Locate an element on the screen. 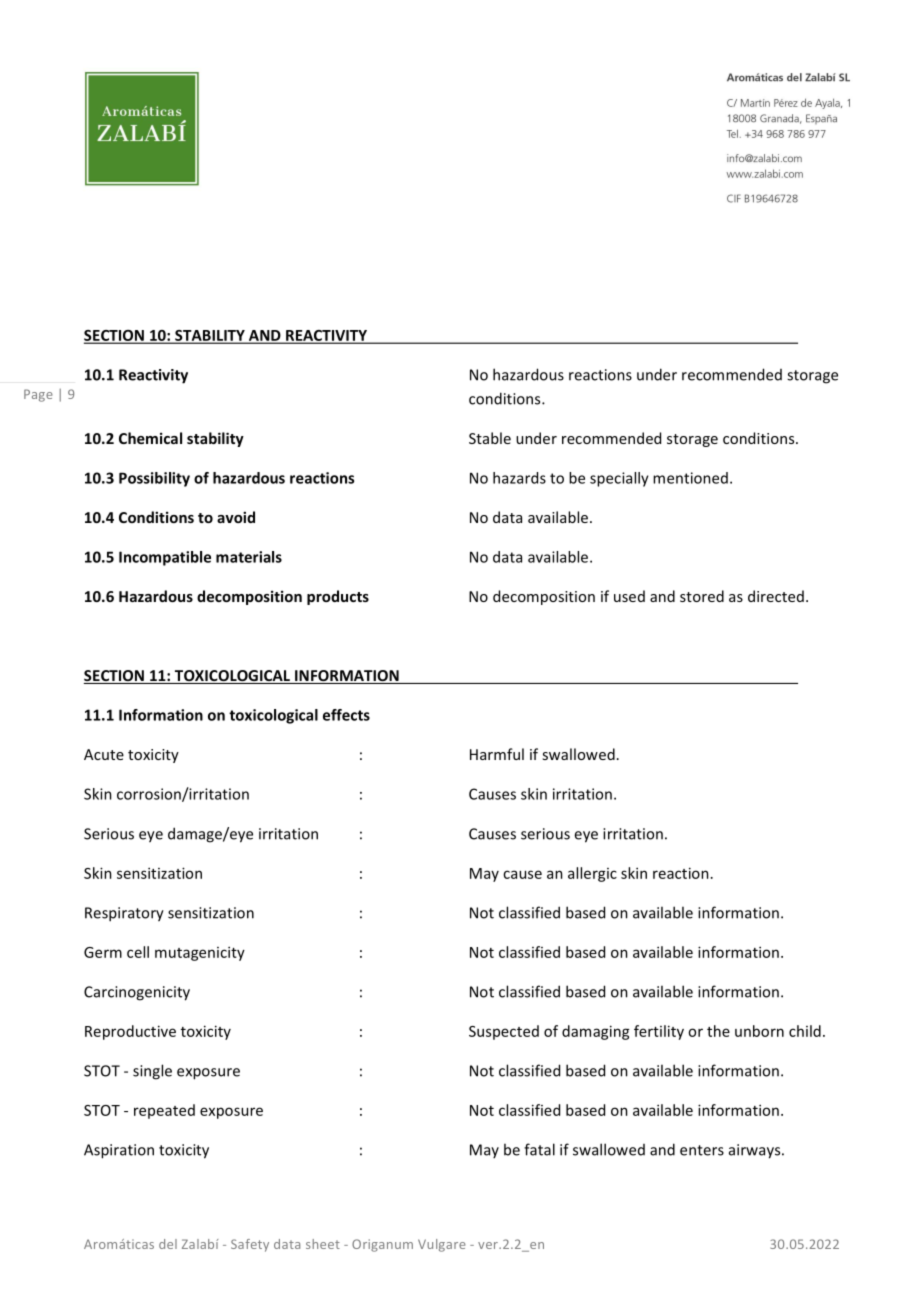 This screenshot has height=1308, width=924. the is located at coordinates (718, 1031).
